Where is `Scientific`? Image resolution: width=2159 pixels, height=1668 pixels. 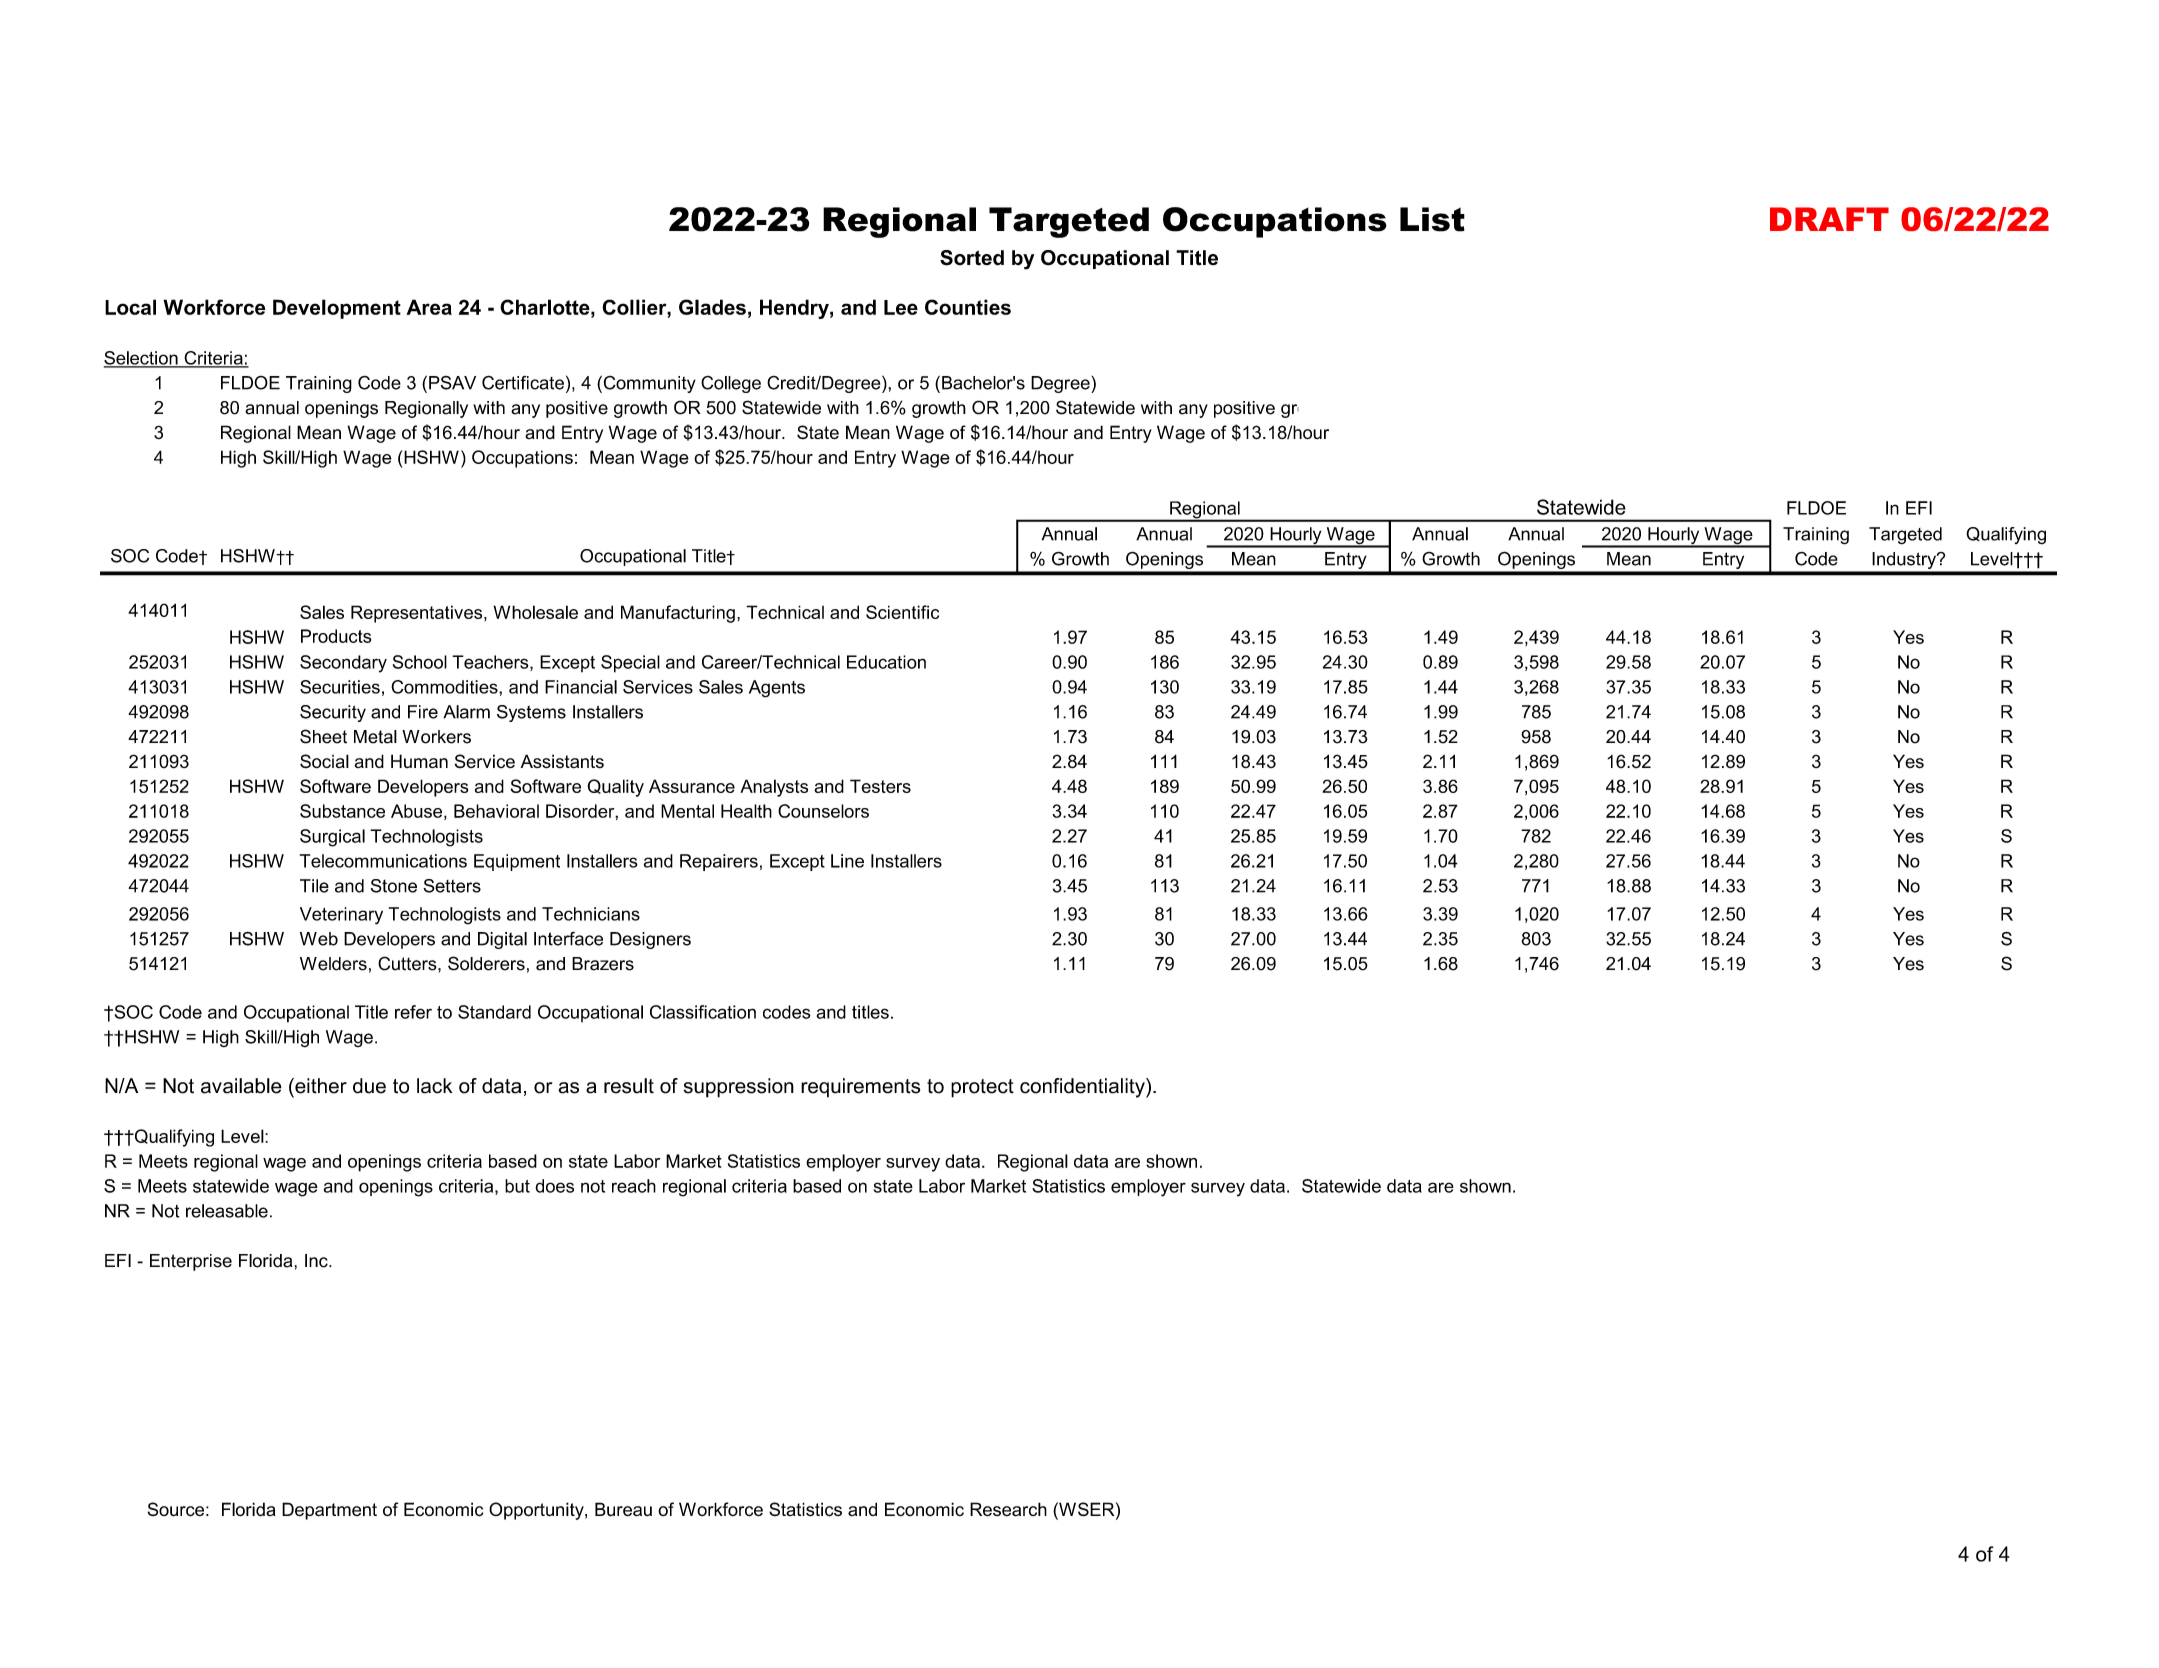 Scientific is located at coordinates (902, 612).
